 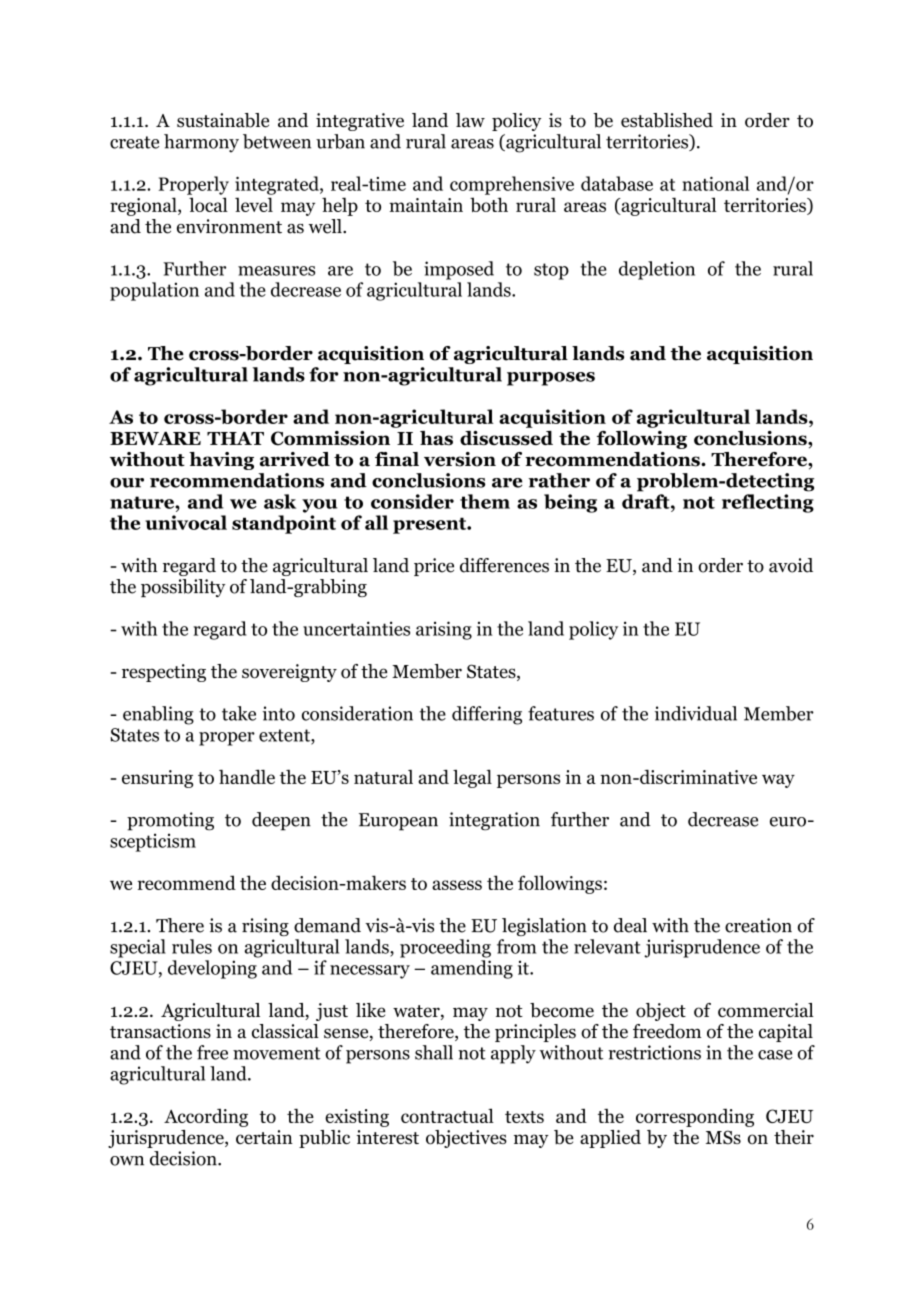 What do you see at coordinates (695, 1118) in the image?
I see `corresponding` at bounding box center [695, 1118].
